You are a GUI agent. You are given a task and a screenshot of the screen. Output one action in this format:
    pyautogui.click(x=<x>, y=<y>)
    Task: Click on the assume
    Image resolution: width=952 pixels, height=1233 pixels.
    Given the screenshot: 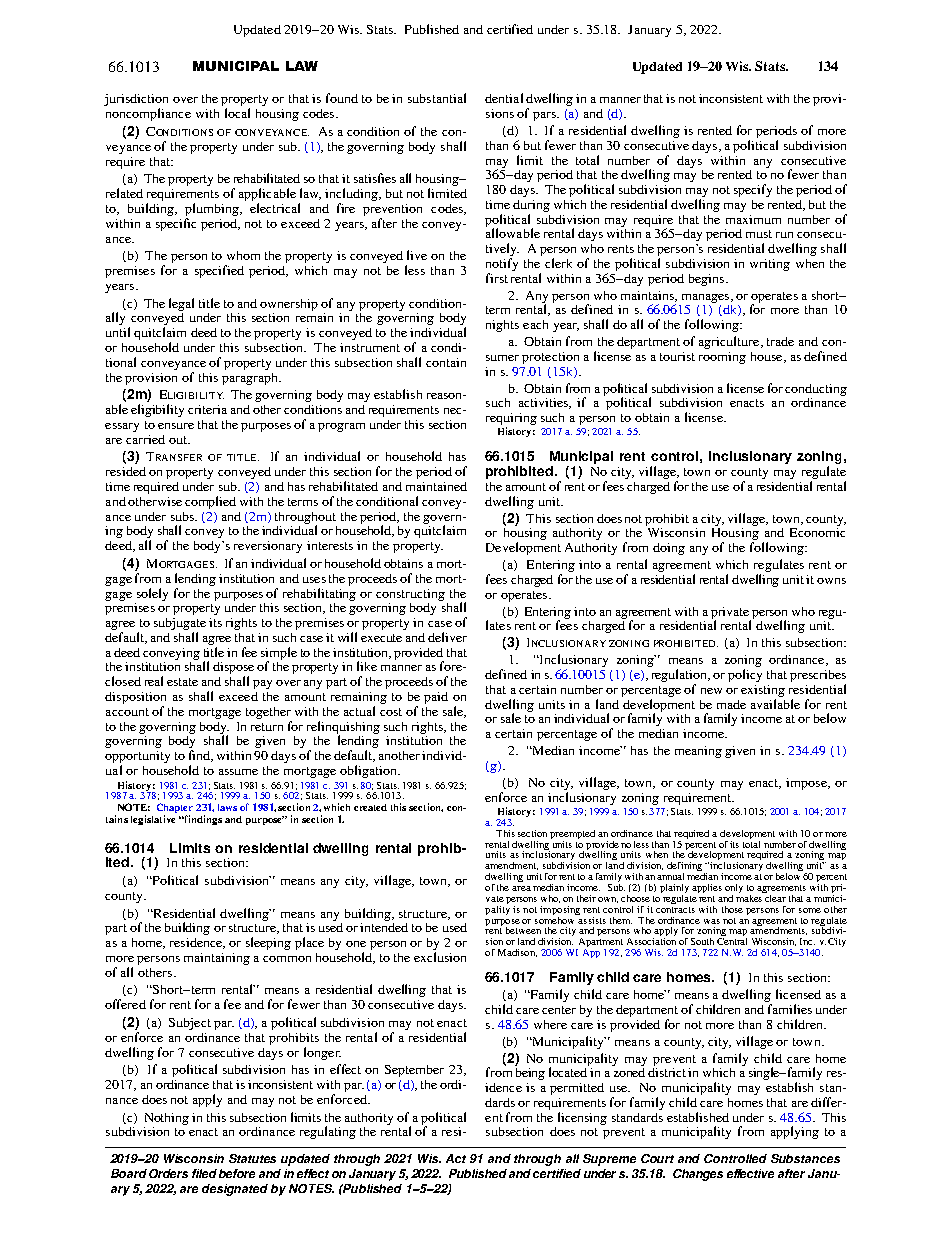 What is the action you would take?
    pyautogui.click(x=238, y=772)
